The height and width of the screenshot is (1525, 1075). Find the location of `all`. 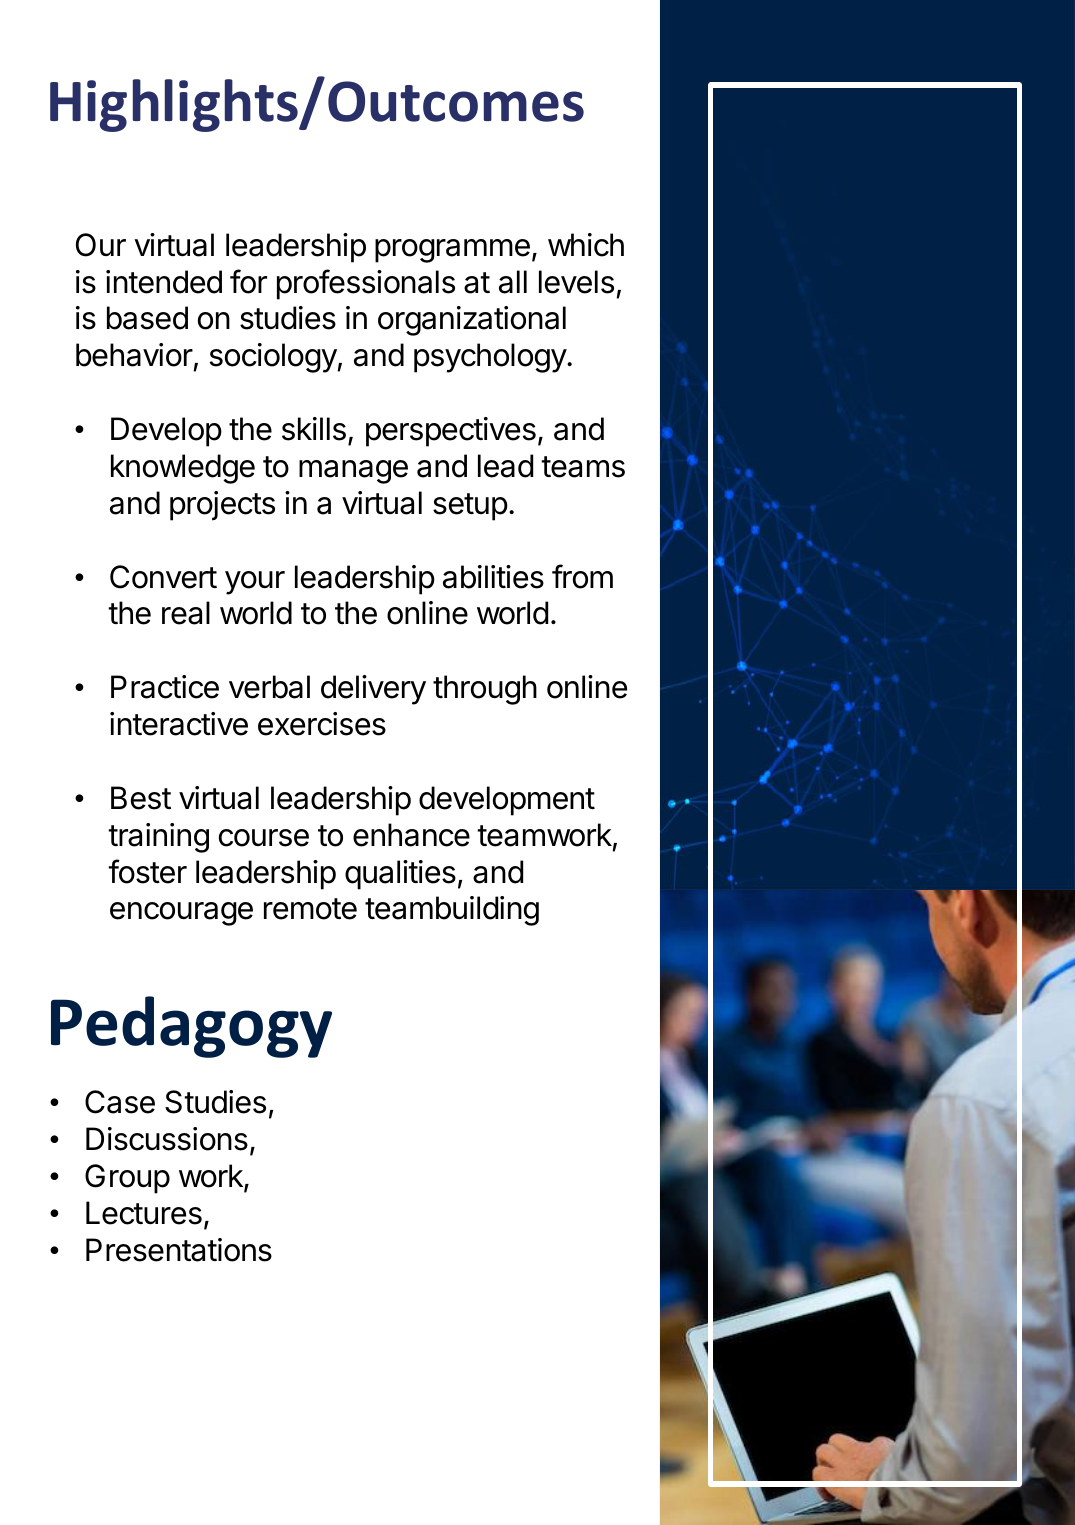

all is located at coordinates (513, 282).
